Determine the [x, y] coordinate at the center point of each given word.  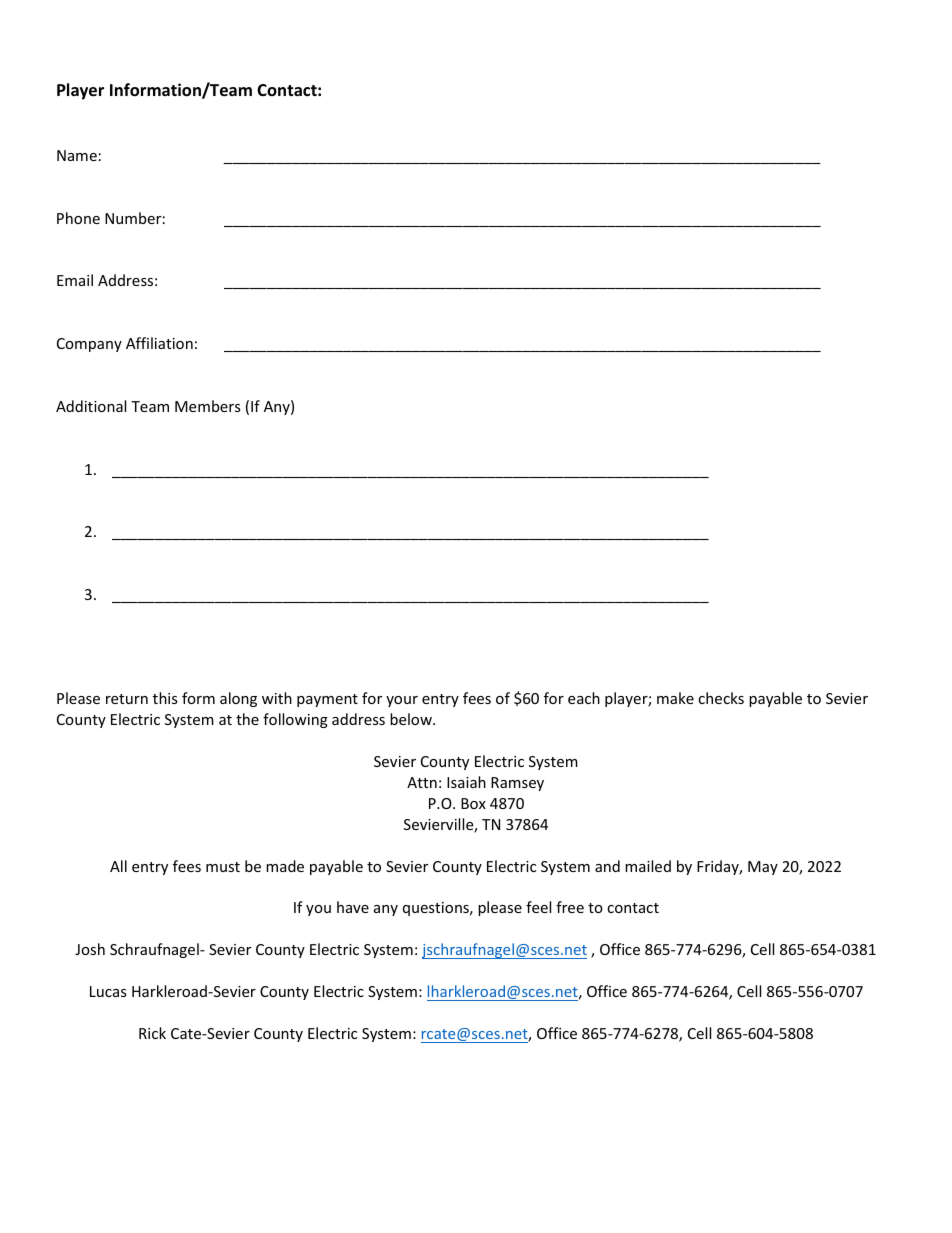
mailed [648, 866]
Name [77, 155]
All [118, 866]
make [675, 698]
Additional [91, 406]
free [570, 907]
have [353, 907]
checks [721, 698]
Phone [78, 218]
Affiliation [159, 343]
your [402, 701]
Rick [152, 1033]
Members [208, 406]
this [165, 698]
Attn [422, 782]
